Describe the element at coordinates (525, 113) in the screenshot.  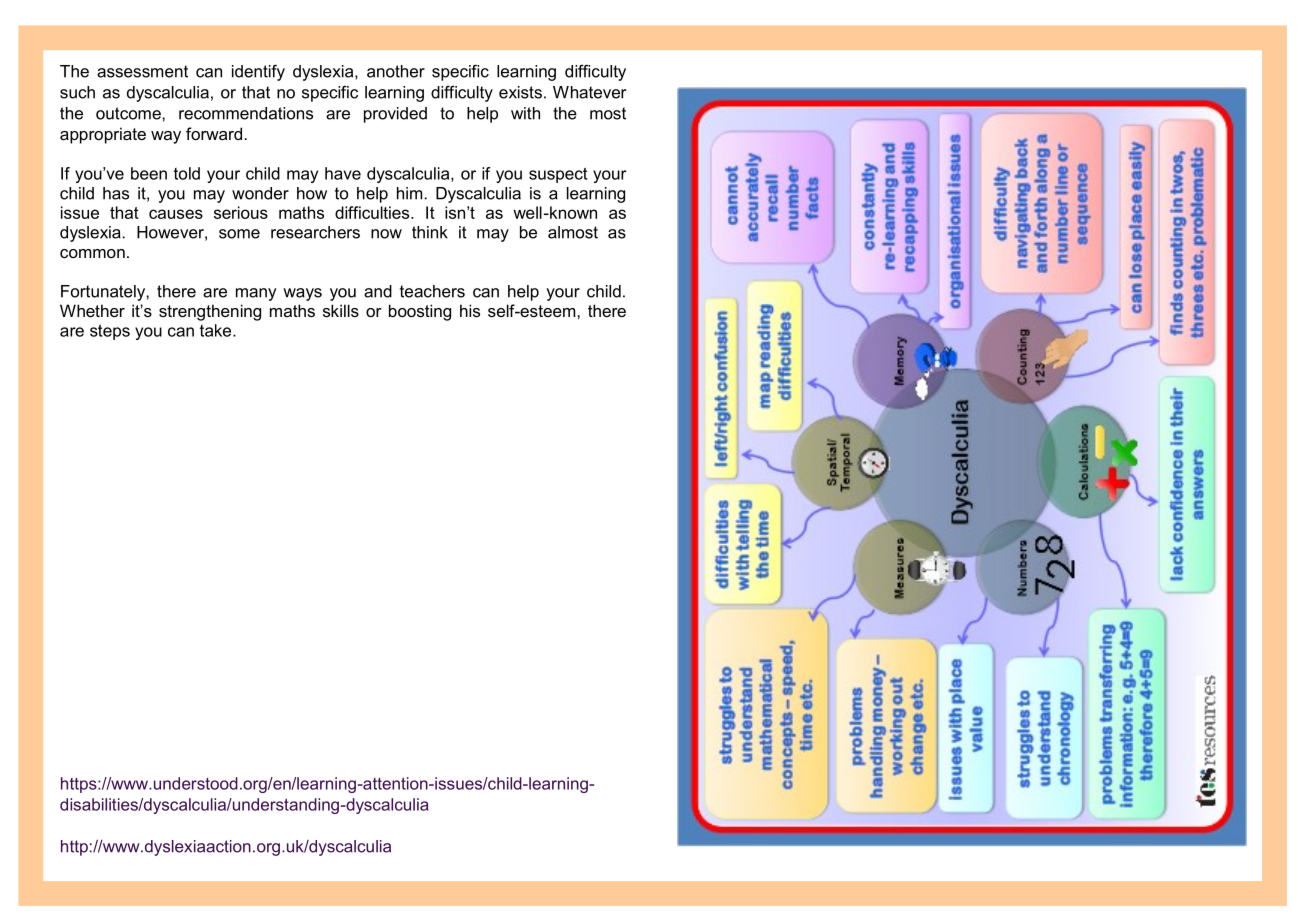
I see `with` at that location.
